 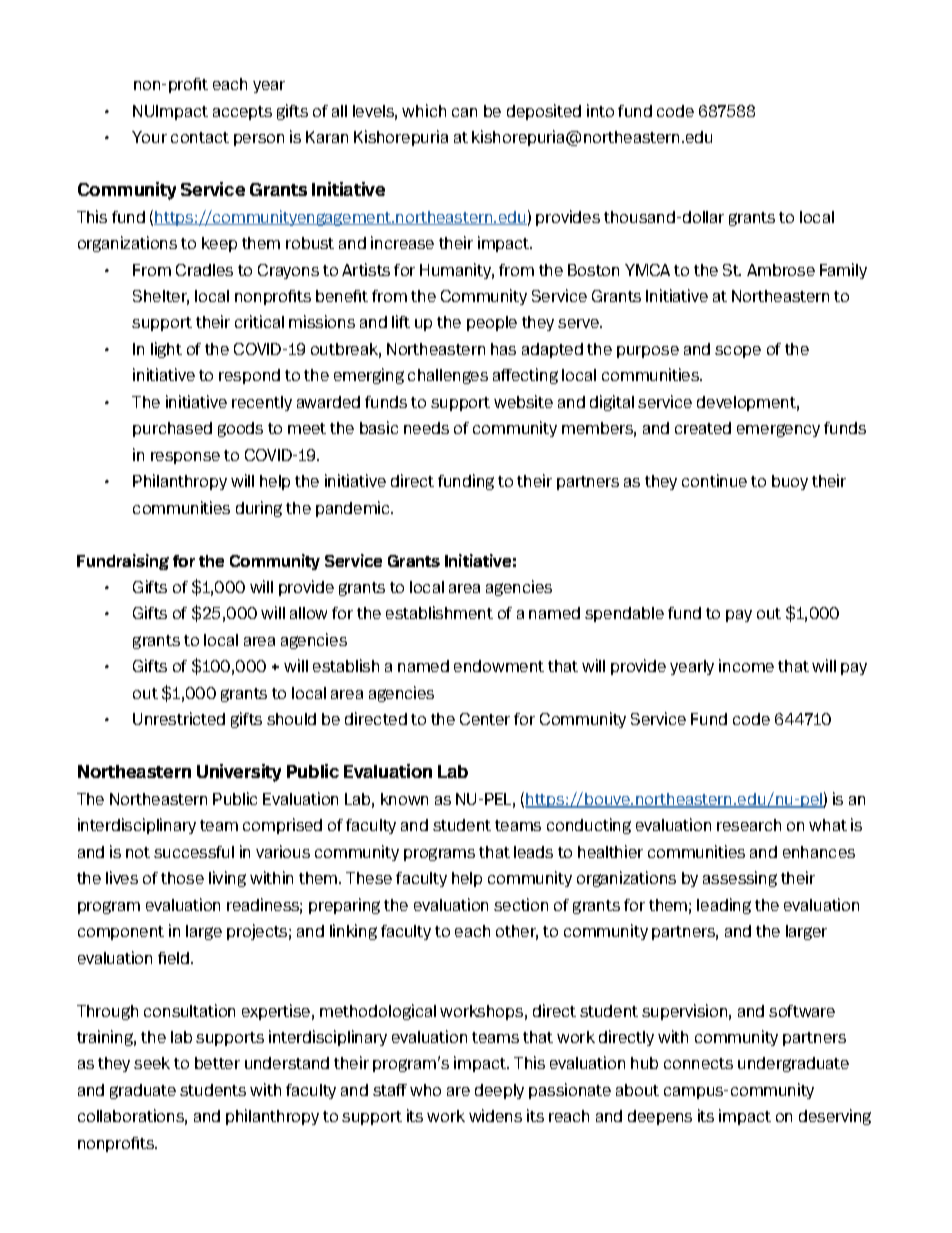 What do you see at coordinates (185, 458) in the screenshot?
I see `response` at bounding box center [185, 458].
